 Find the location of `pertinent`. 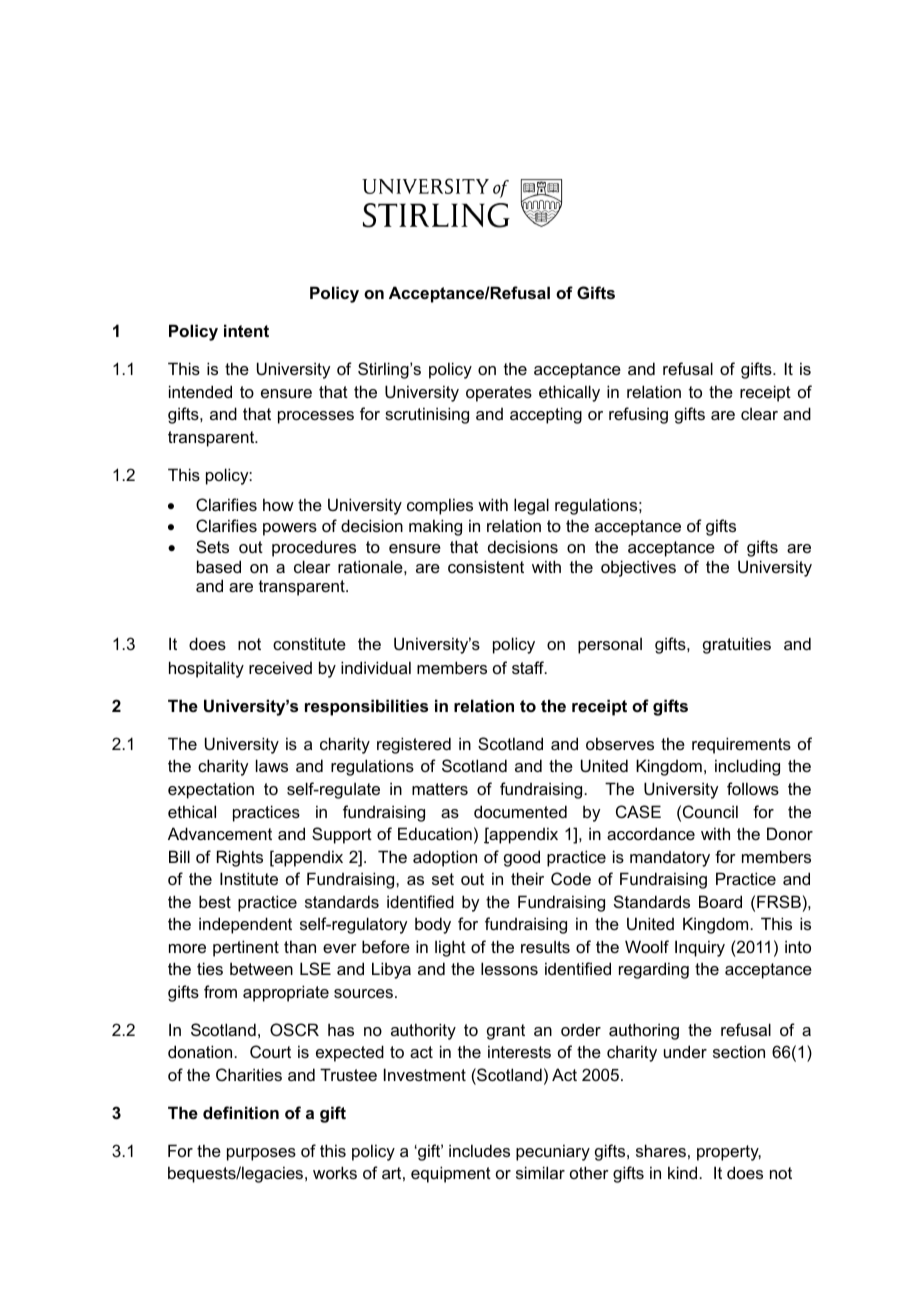

pertinent is located at coordinates (246, 948).
